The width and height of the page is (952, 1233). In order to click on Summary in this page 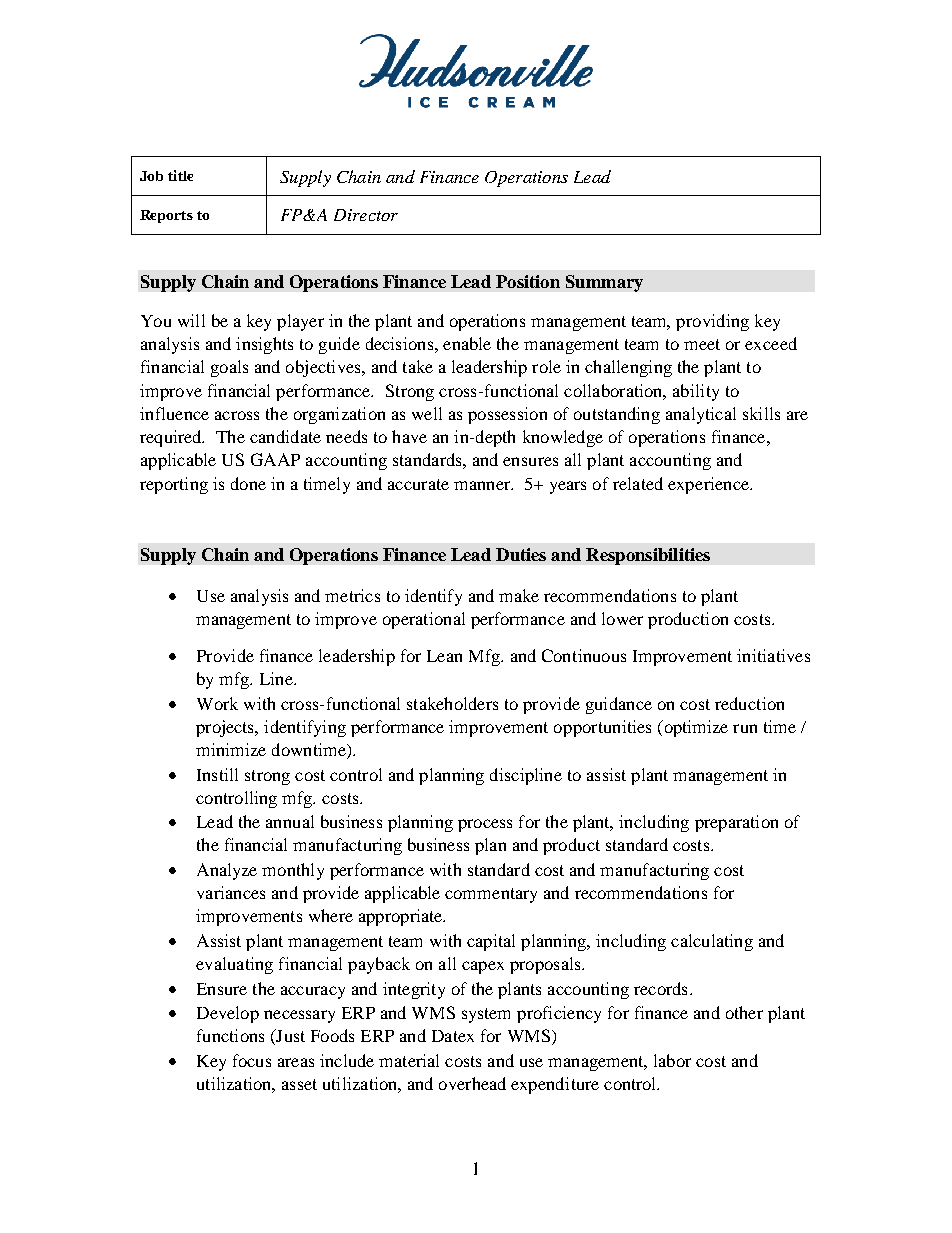, I will do `click(604, 283)`.
